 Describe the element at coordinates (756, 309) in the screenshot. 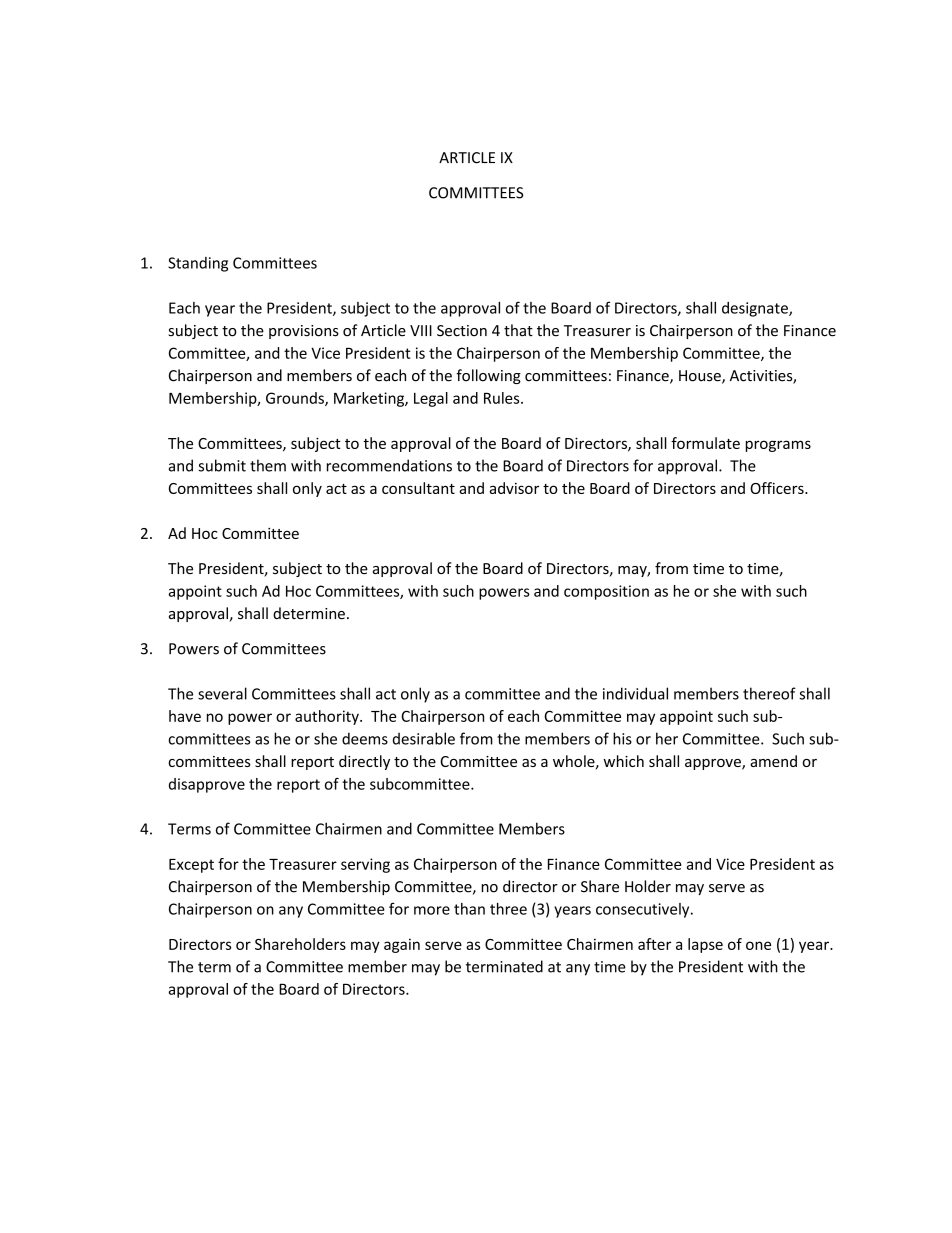

I see `designate` at that location.
